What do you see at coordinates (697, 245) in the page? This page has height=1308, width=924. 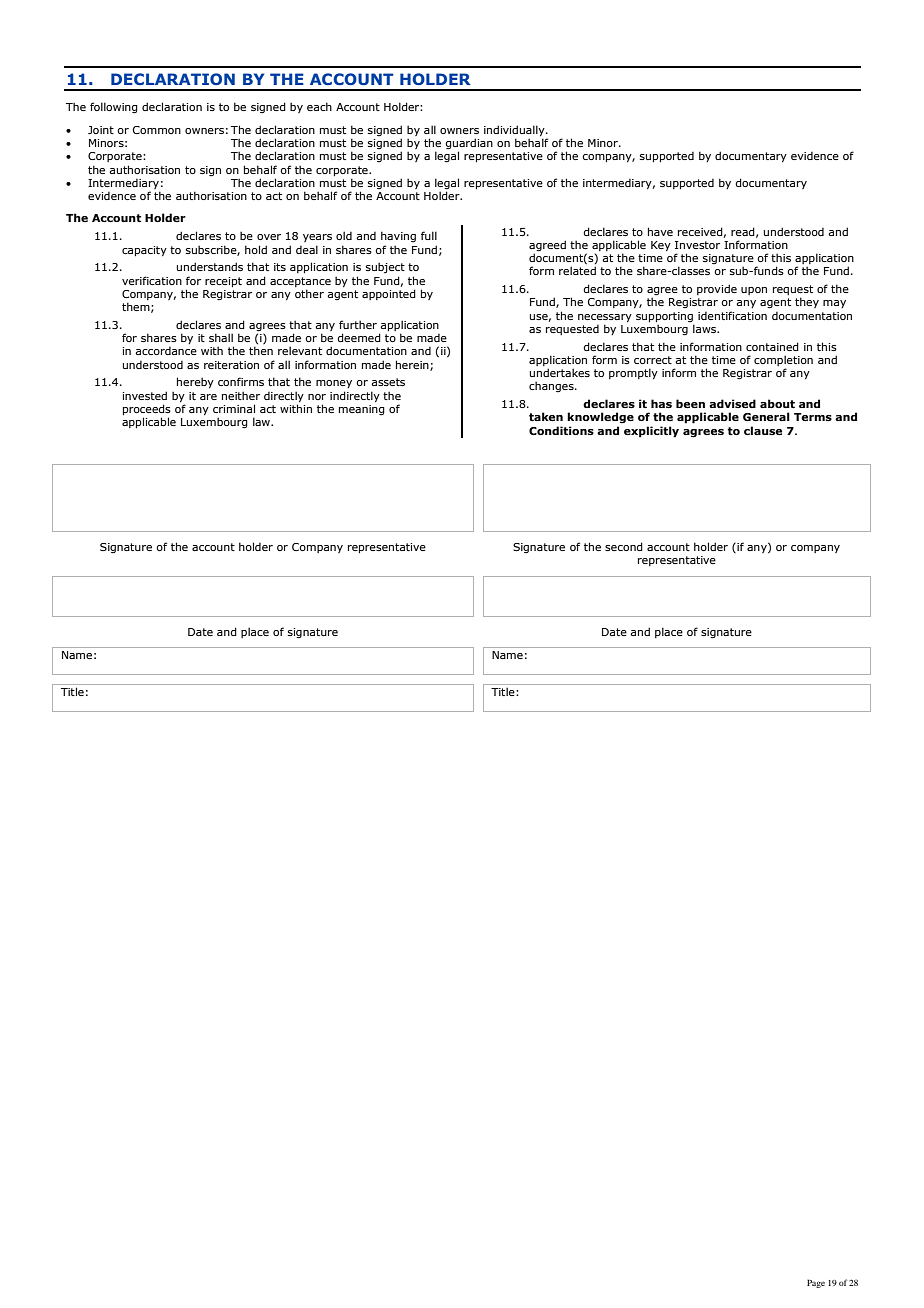 I see `Investor` at bounding box center [697, 245].
